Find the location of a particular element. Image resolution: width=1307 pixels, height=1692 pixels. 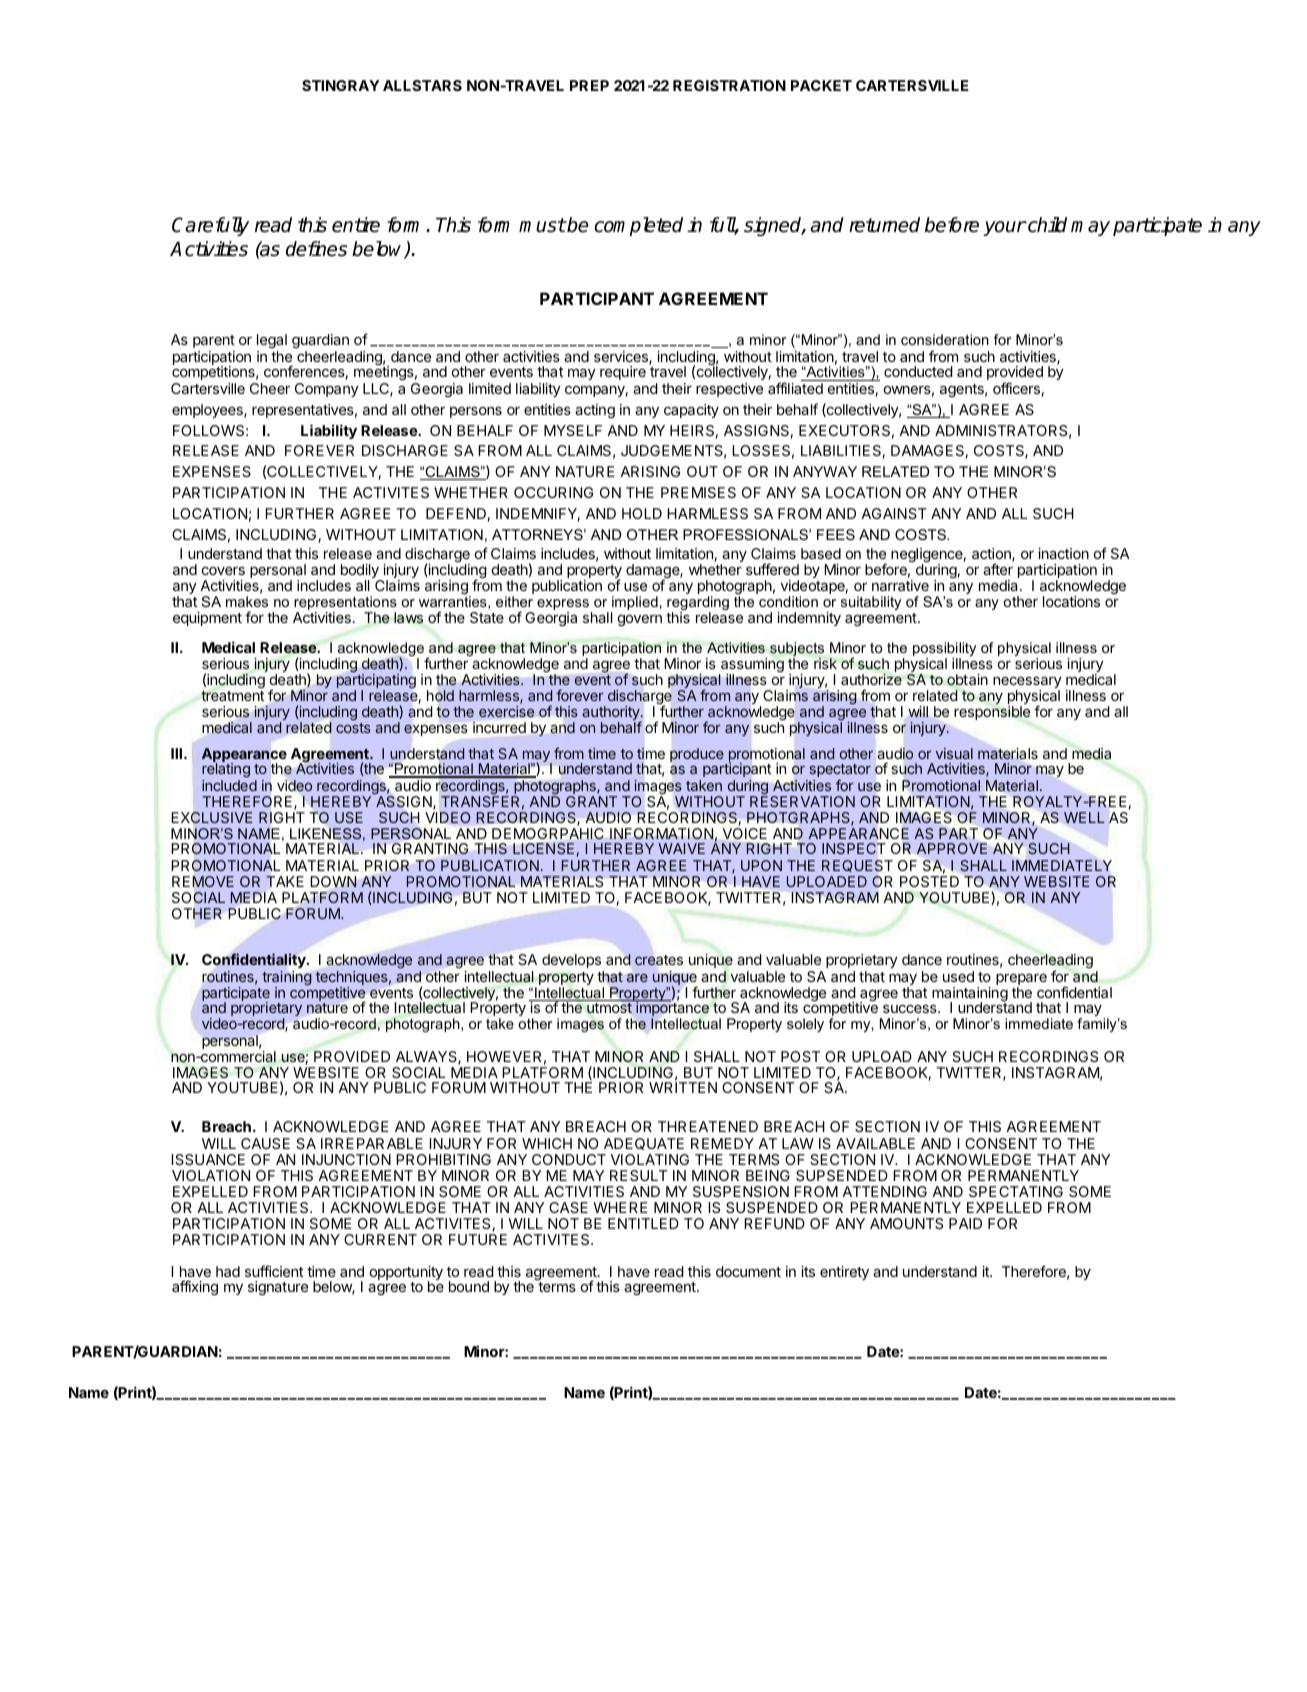

treatment is located at coordinates (233, 696).
